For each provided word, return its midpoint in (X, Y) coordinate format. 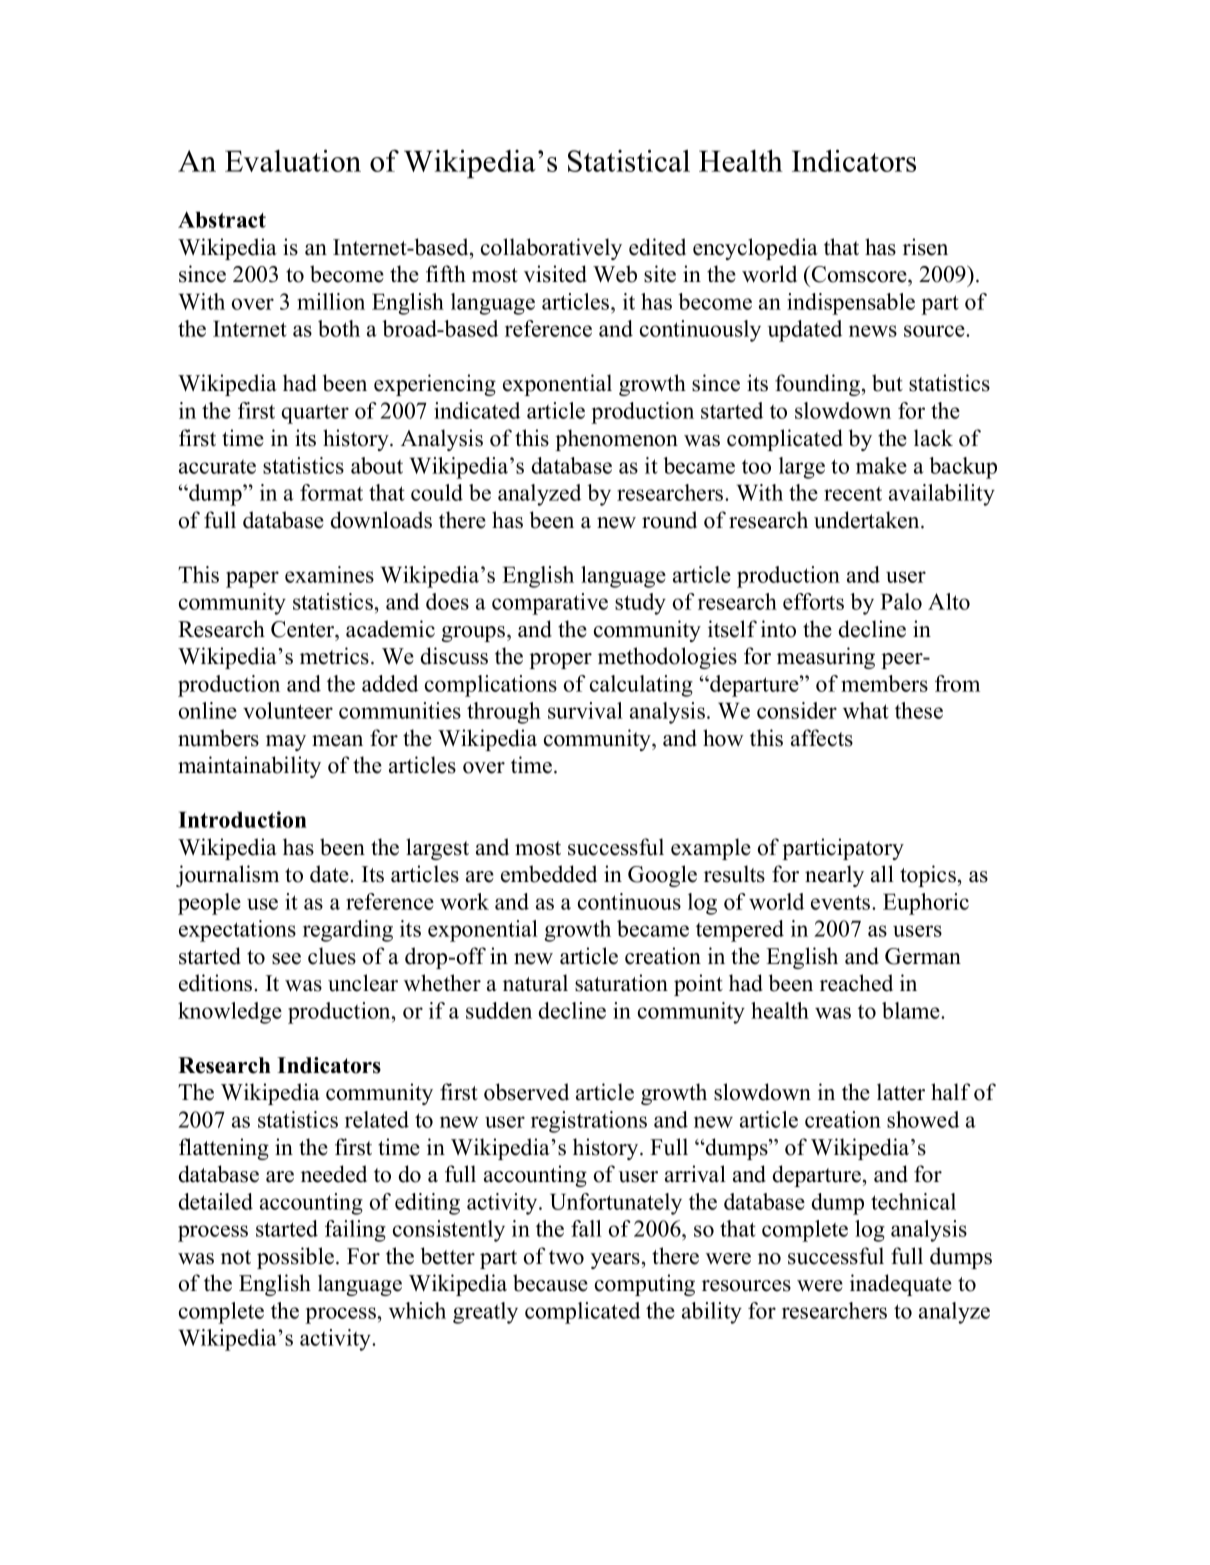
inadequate (901, 1285)
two (566, 1257)
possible (297, 1258)
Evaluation (293, 161)
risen (925, 247)
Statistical (629, 161)
